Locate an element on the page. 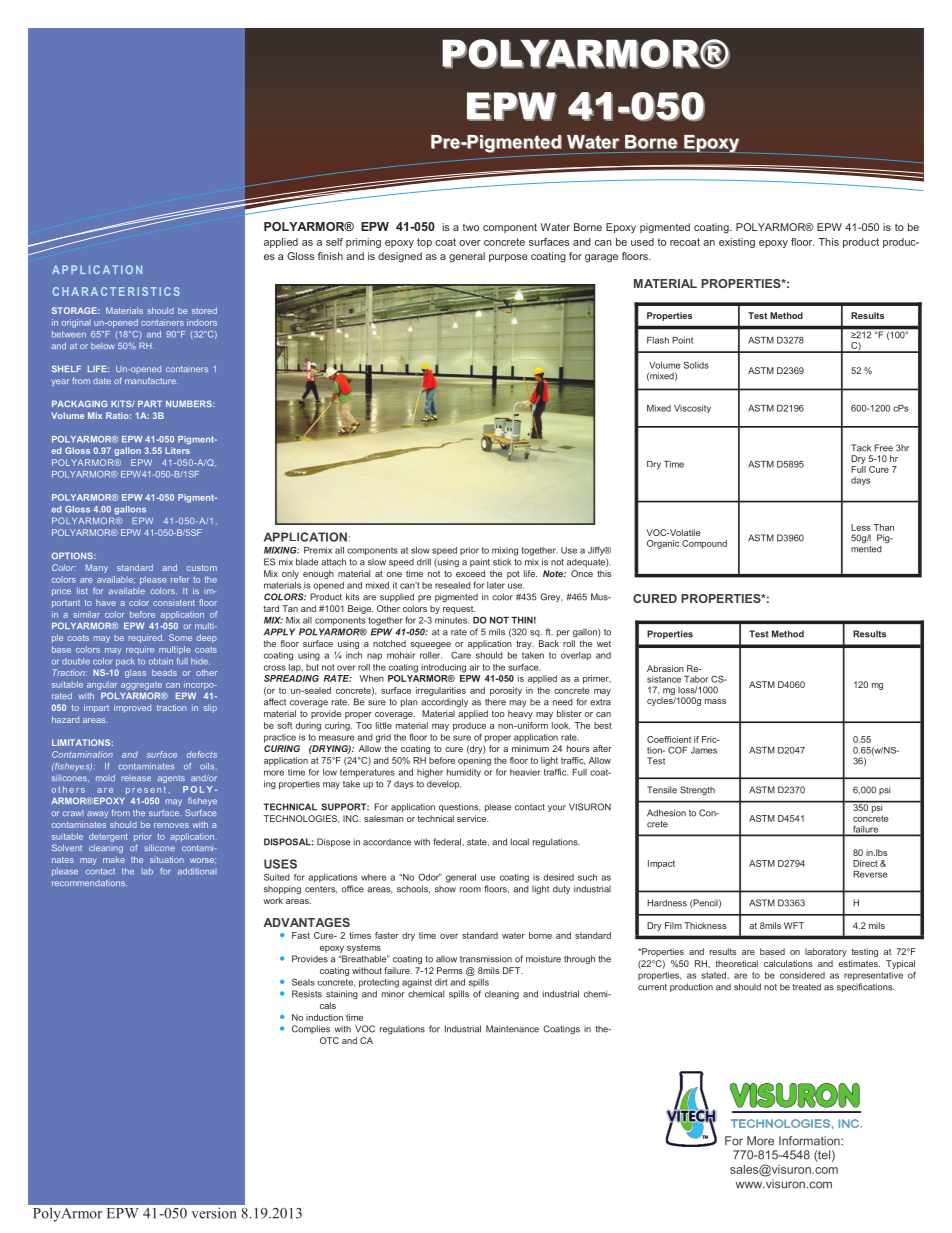 The image size is (952, 1233). Less is located at coordinates (860, 527).
